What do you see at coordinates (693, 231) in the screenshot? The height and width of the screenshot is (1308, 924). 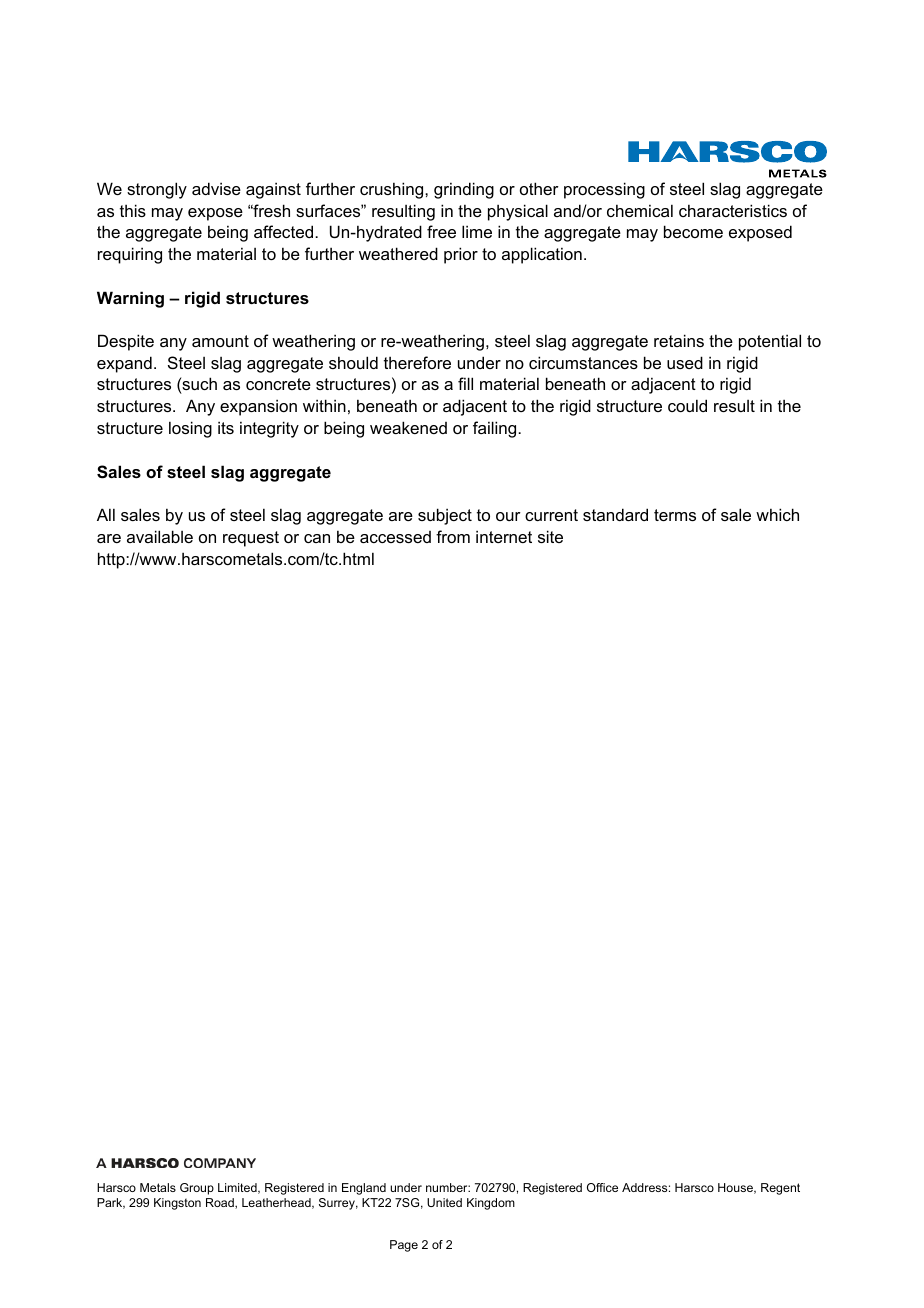 I see `become` at bounding box center [693, 231].
